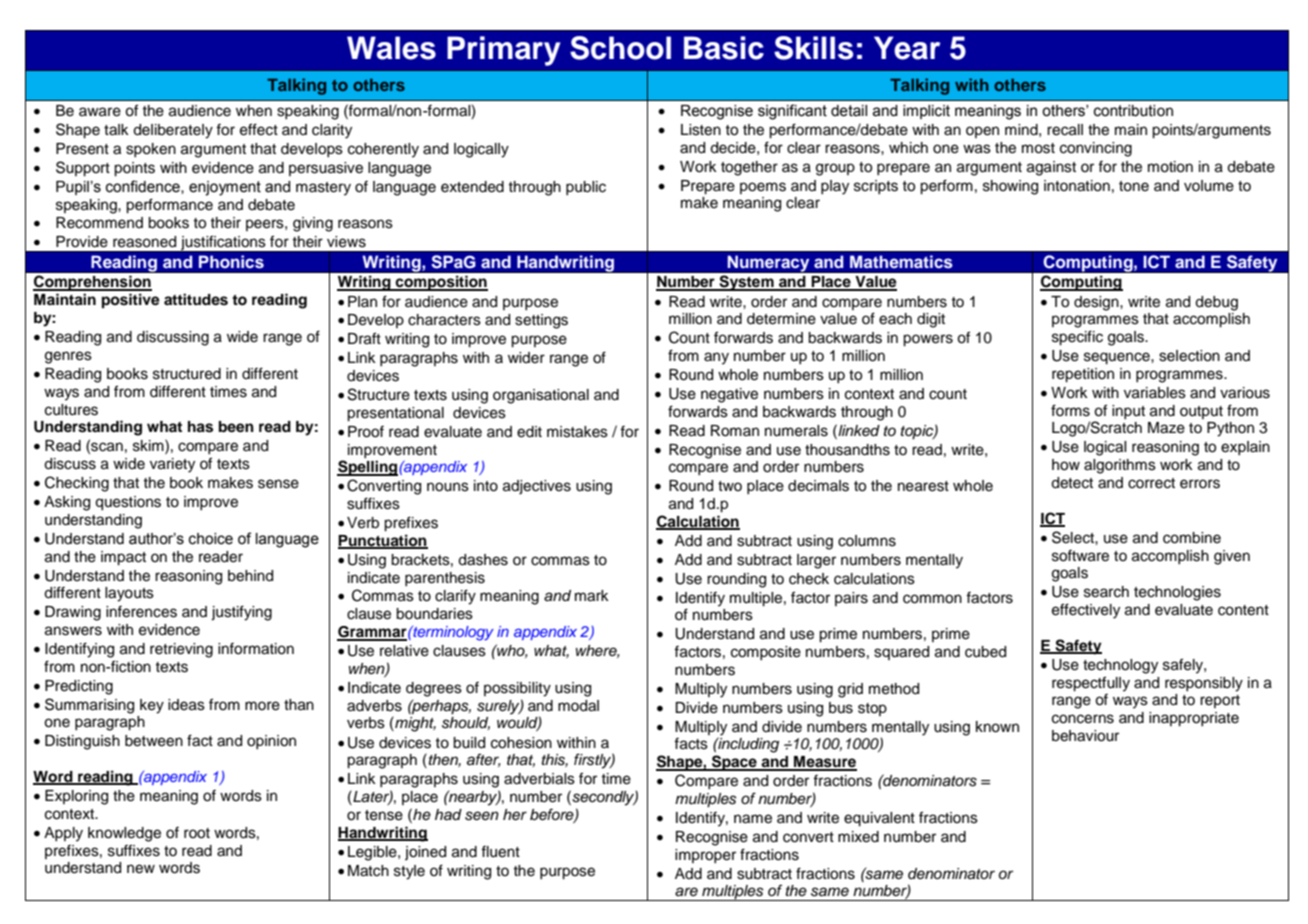 The image size is (1308, 924). Describe the element at coordinates (620, 48) in the screenshot. I see `School` at that location.
